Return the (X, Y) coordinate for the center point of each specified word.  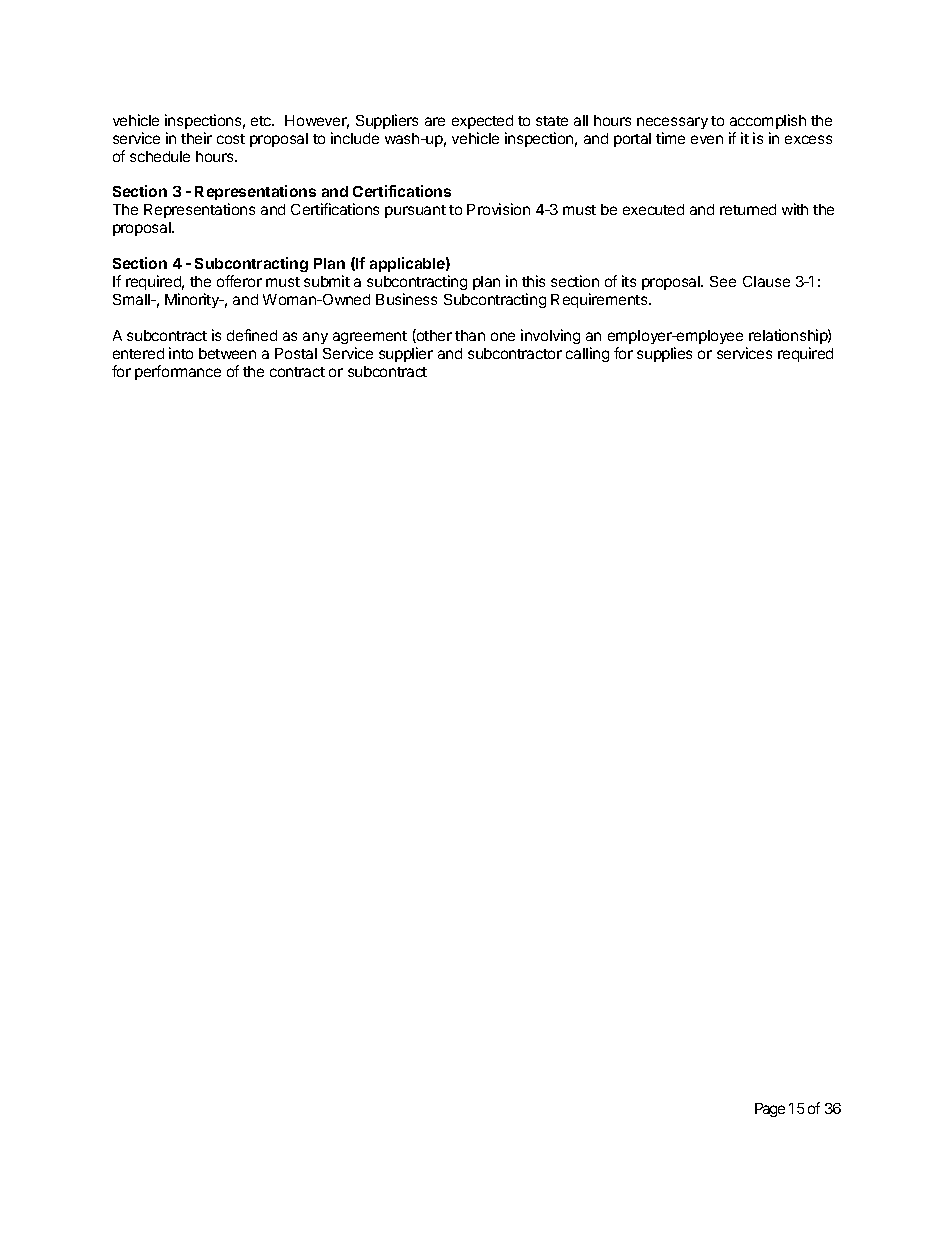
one (503, 336)
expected (482, 122)
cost (231, 139)
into (181, 353)
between (227, 353)
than (470, 335)
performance (178, 372)
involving (550, 336)
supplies (664, 354)
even (707, 139)
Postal (296, 353)
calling (587, 354)
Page (770, 1110)
